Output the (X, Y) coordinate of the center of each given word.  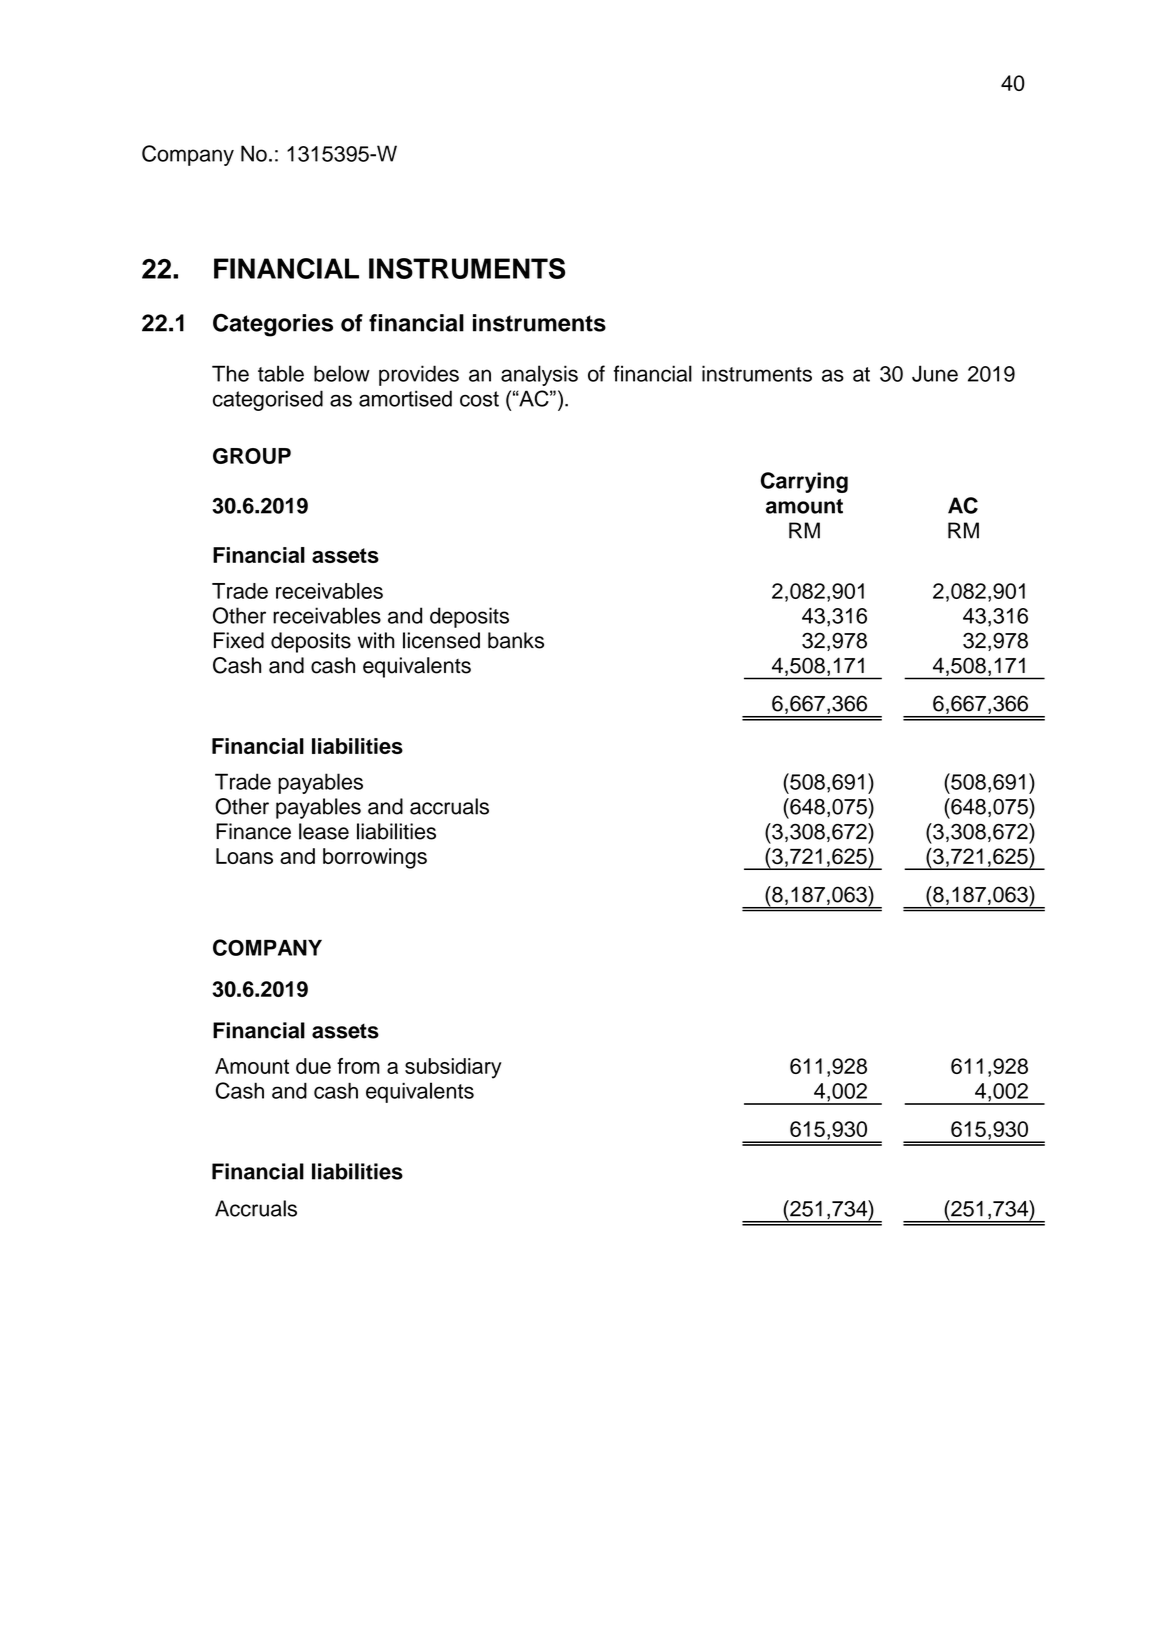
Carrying (804, 482)
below (342, 373)
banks (516, 640)
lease (324, 831)
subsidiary (453, 1068)
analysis (539, 375)
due (313, 1066)
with (376, 640)
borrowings (375, 858)
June (935, 373)
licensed (441, 640)
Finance (253, 831)
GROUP (252, 456)
